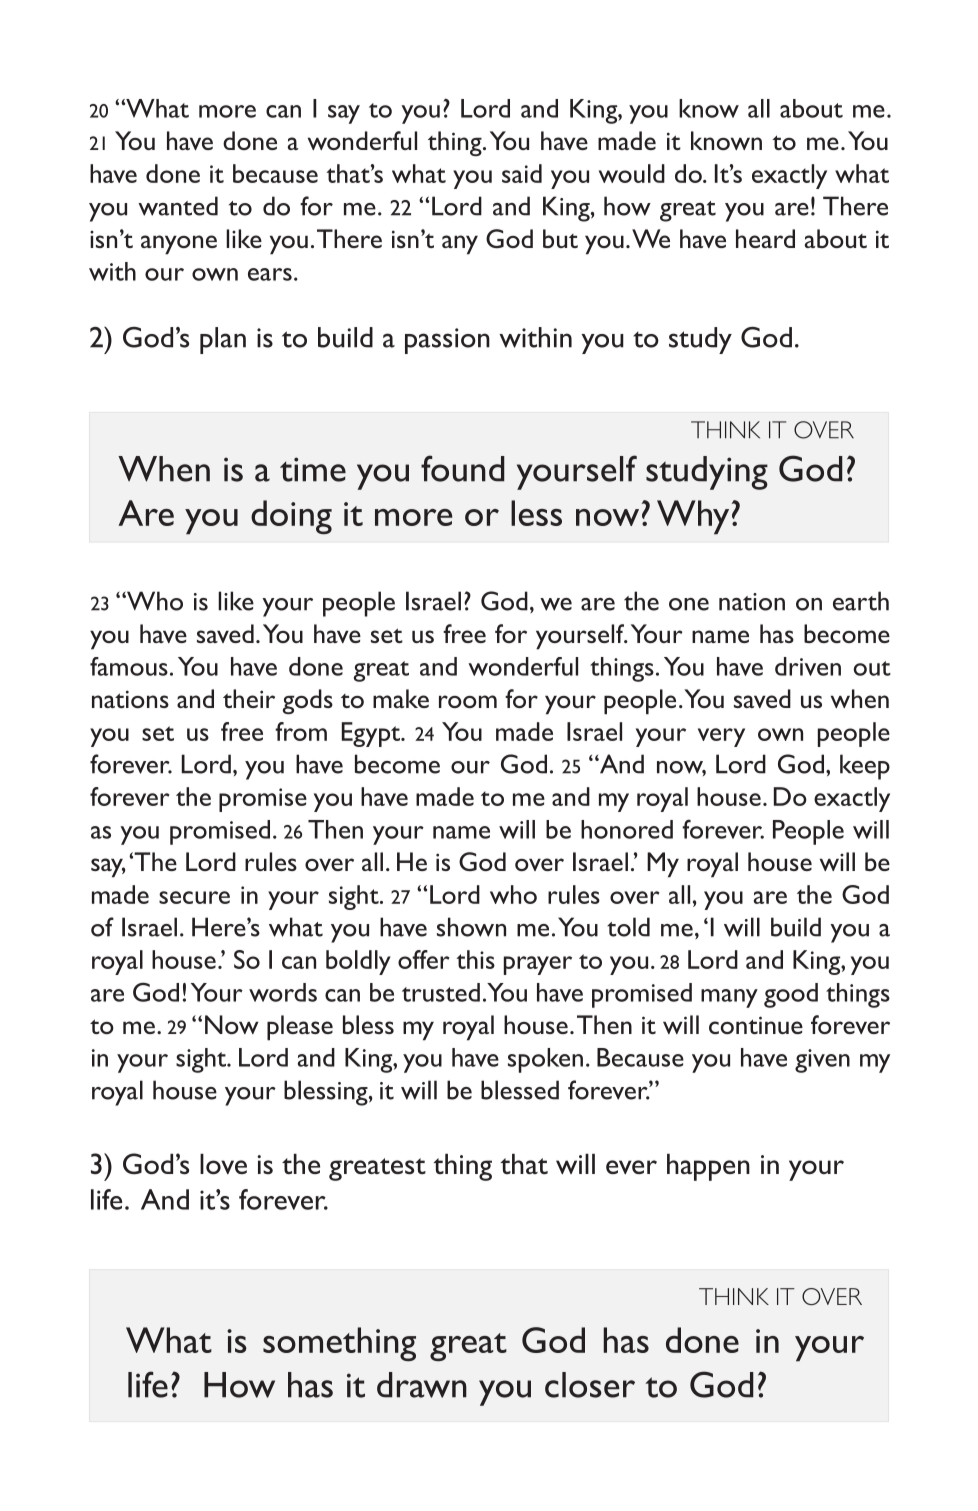 The image size is (978, 1511). What do you see at coordinates (590, 1385) in the screenshot?
I see `closer` at bounding box center [590, 1385].
